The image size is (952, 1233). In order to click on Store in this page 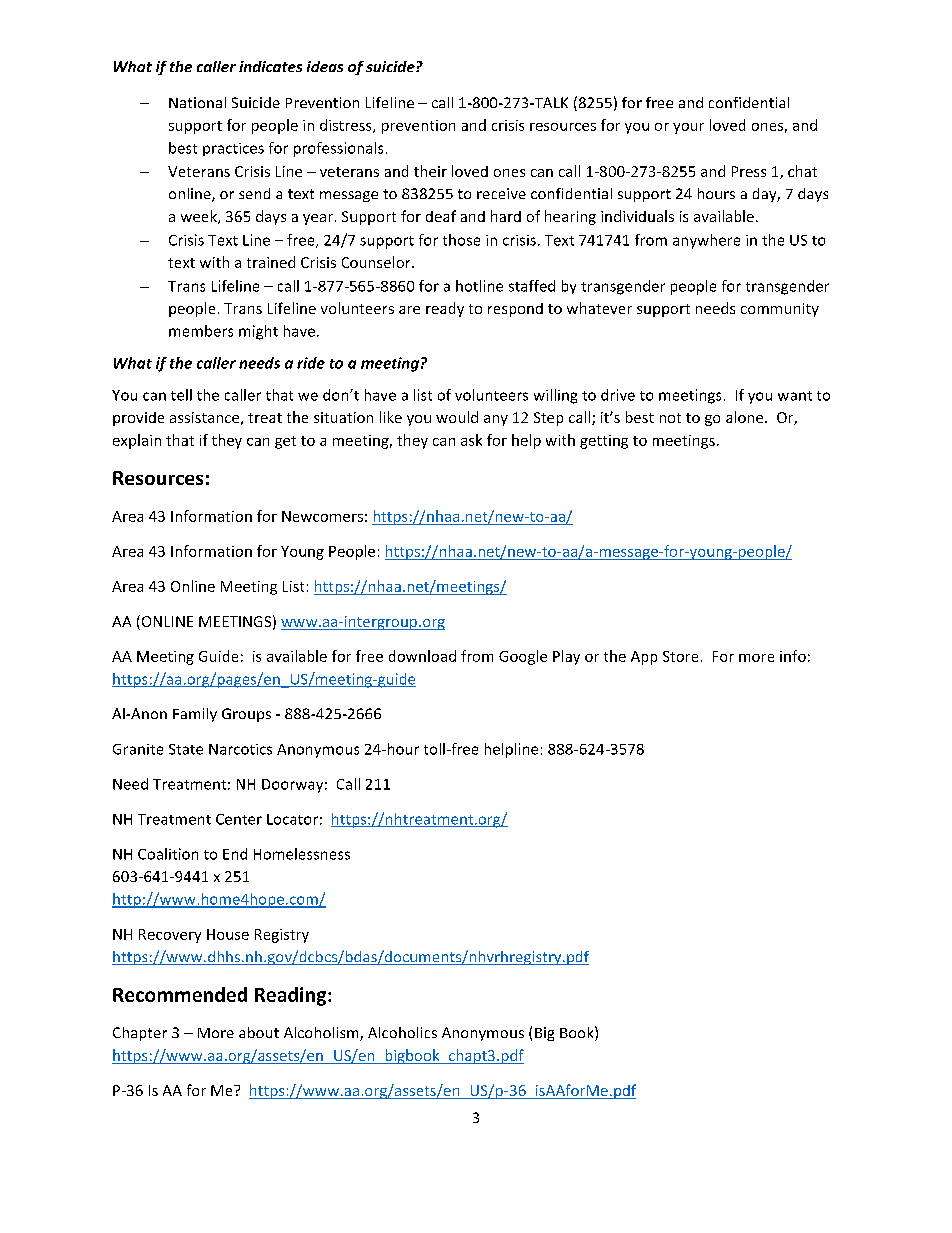, I will do `click(680, 656)`.
